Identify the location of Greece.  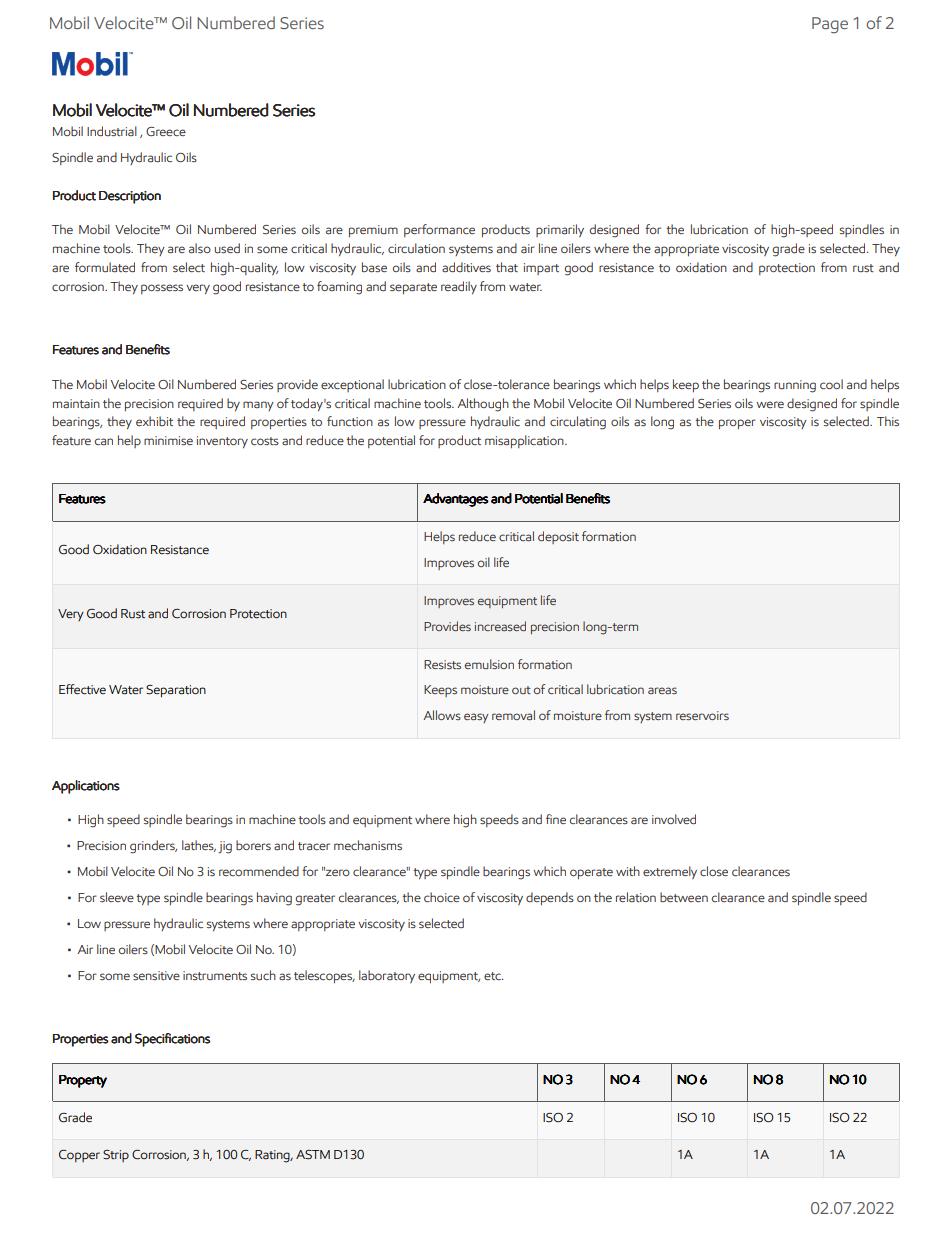
(166, 131).
